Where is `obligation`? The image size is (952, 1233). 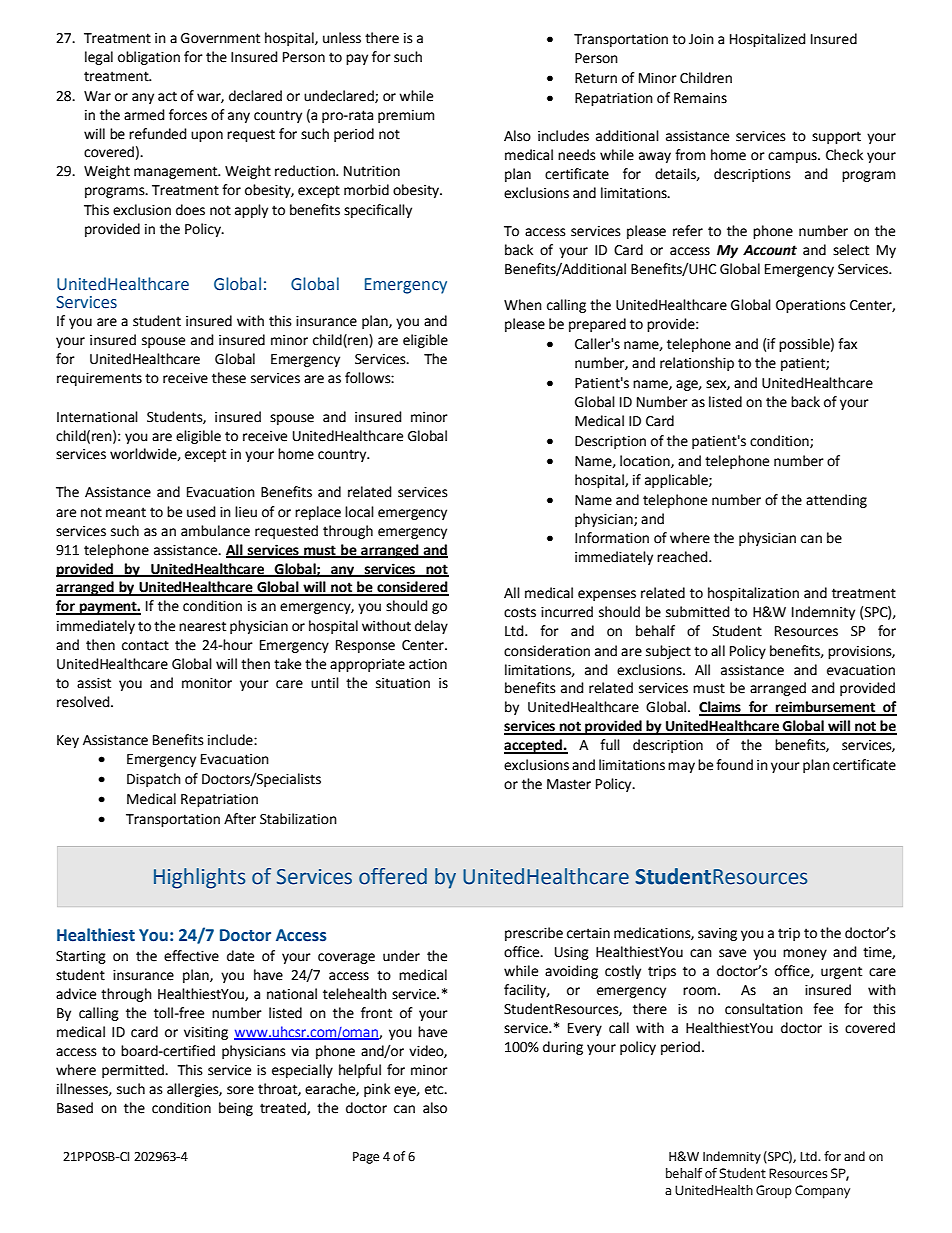
obligation is located at coordinates (149, 58).
